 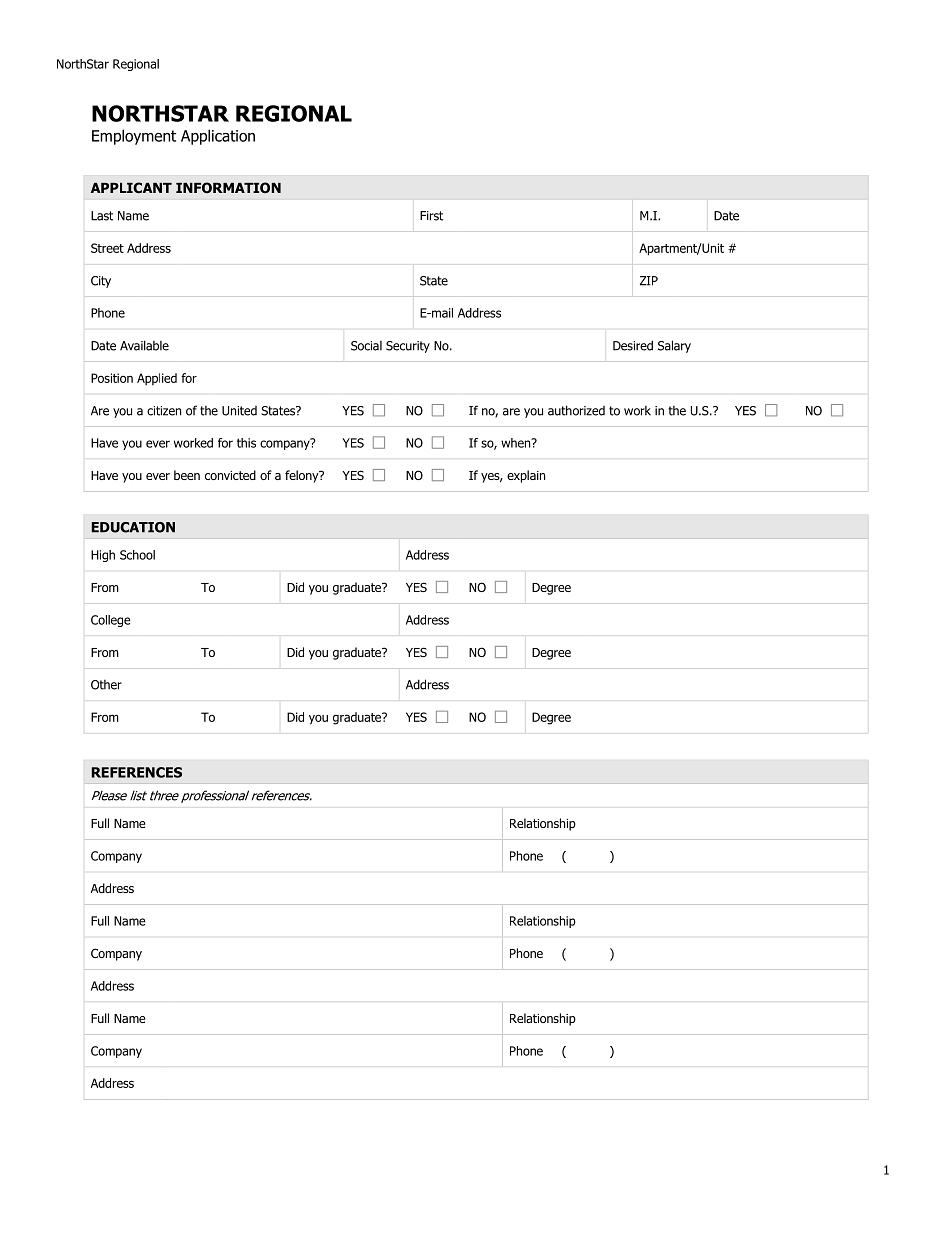 I want to click on Employment, so click(x=134, y=137).
